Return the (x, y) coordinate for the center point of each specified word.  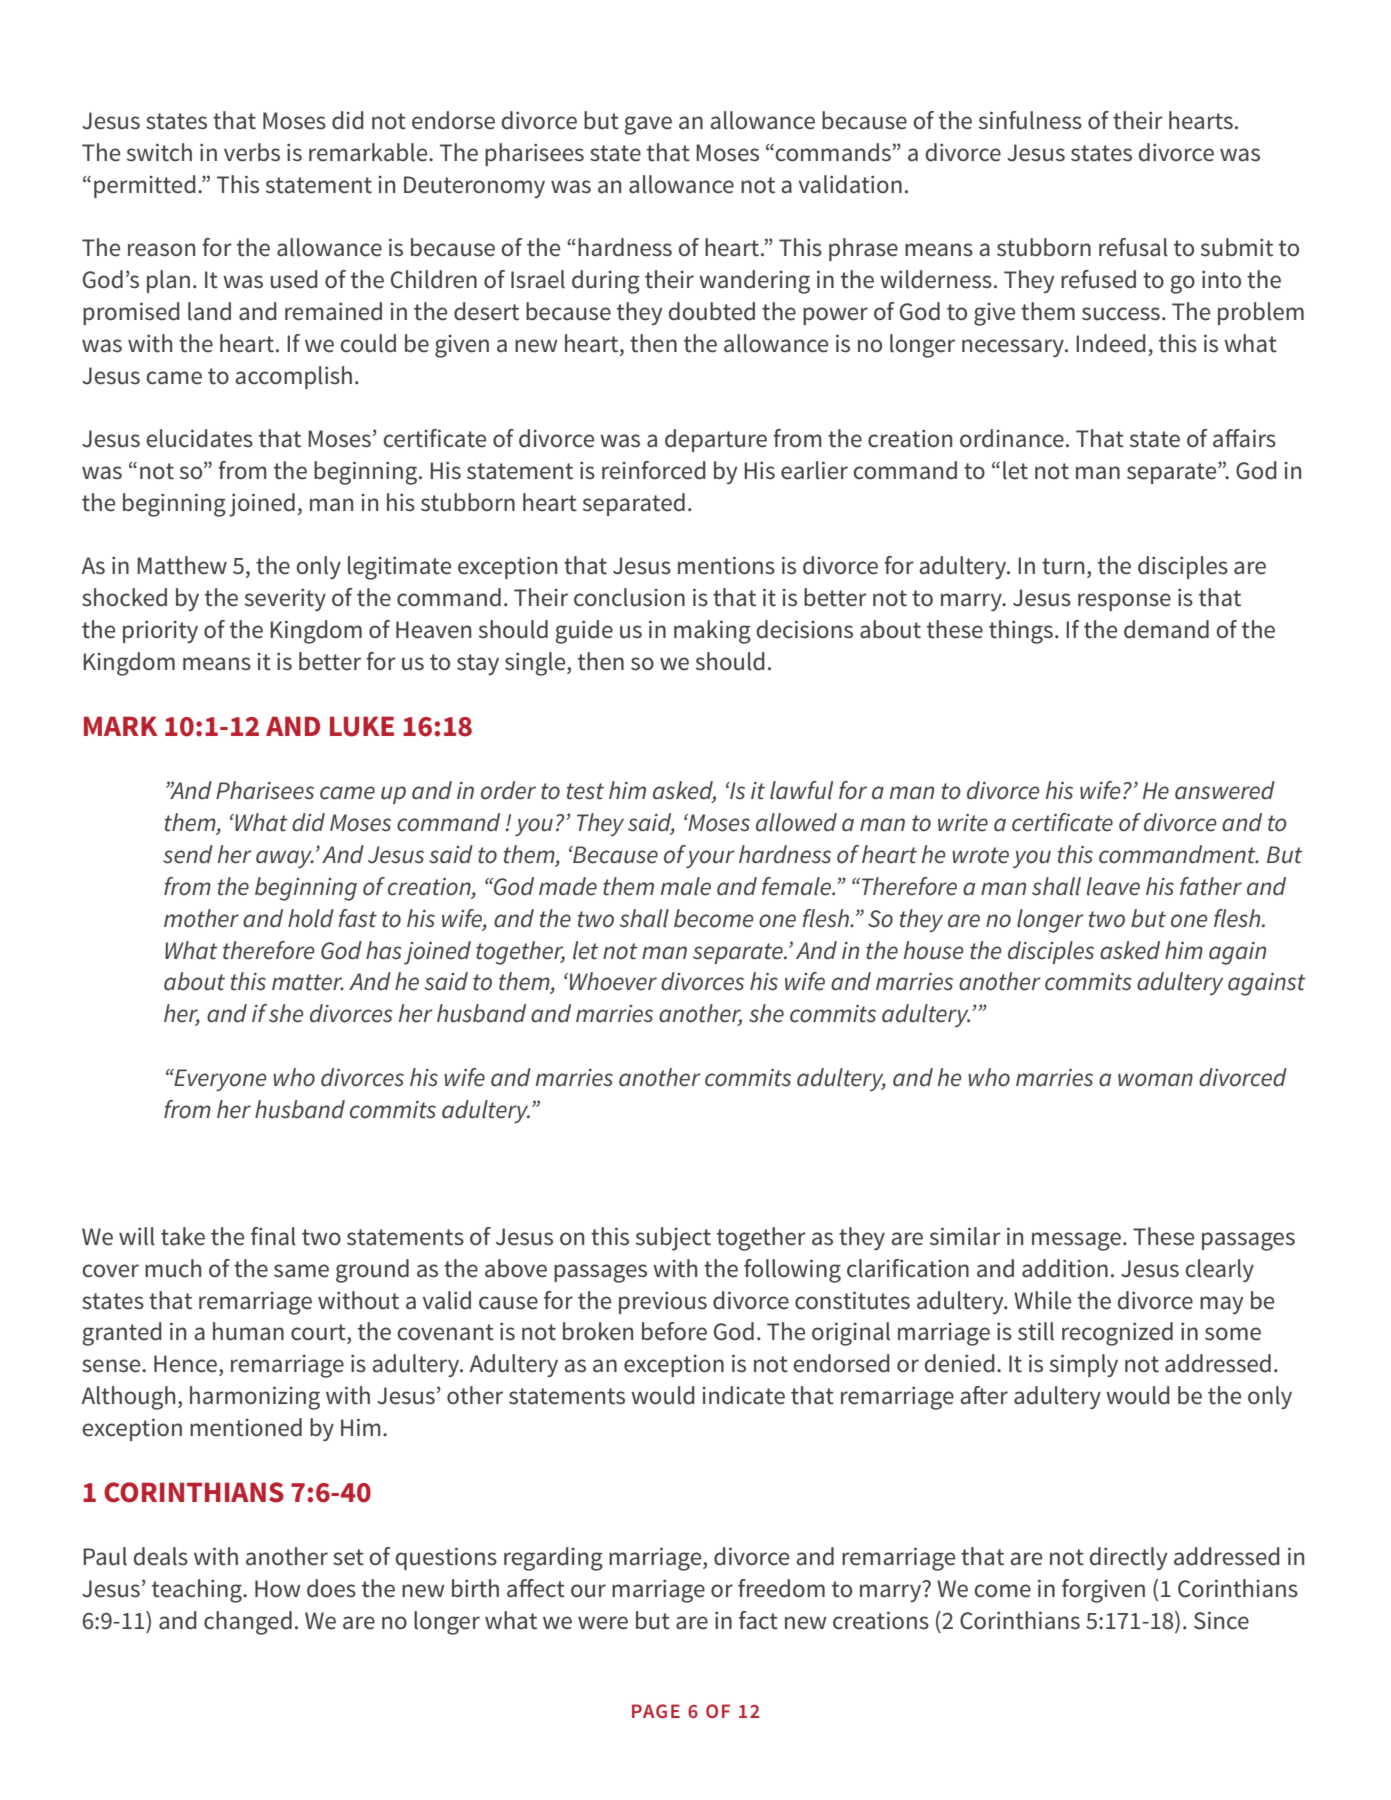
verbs (252, 152)
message (1076, 1241)
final (273, 1236)
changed (248, 1623)
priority (160, 632)
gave (648, 125)
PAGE (656, 1711)
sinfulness (1030, 120)
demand (1166, 629)
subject (673, 1239)
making (712, 632)
